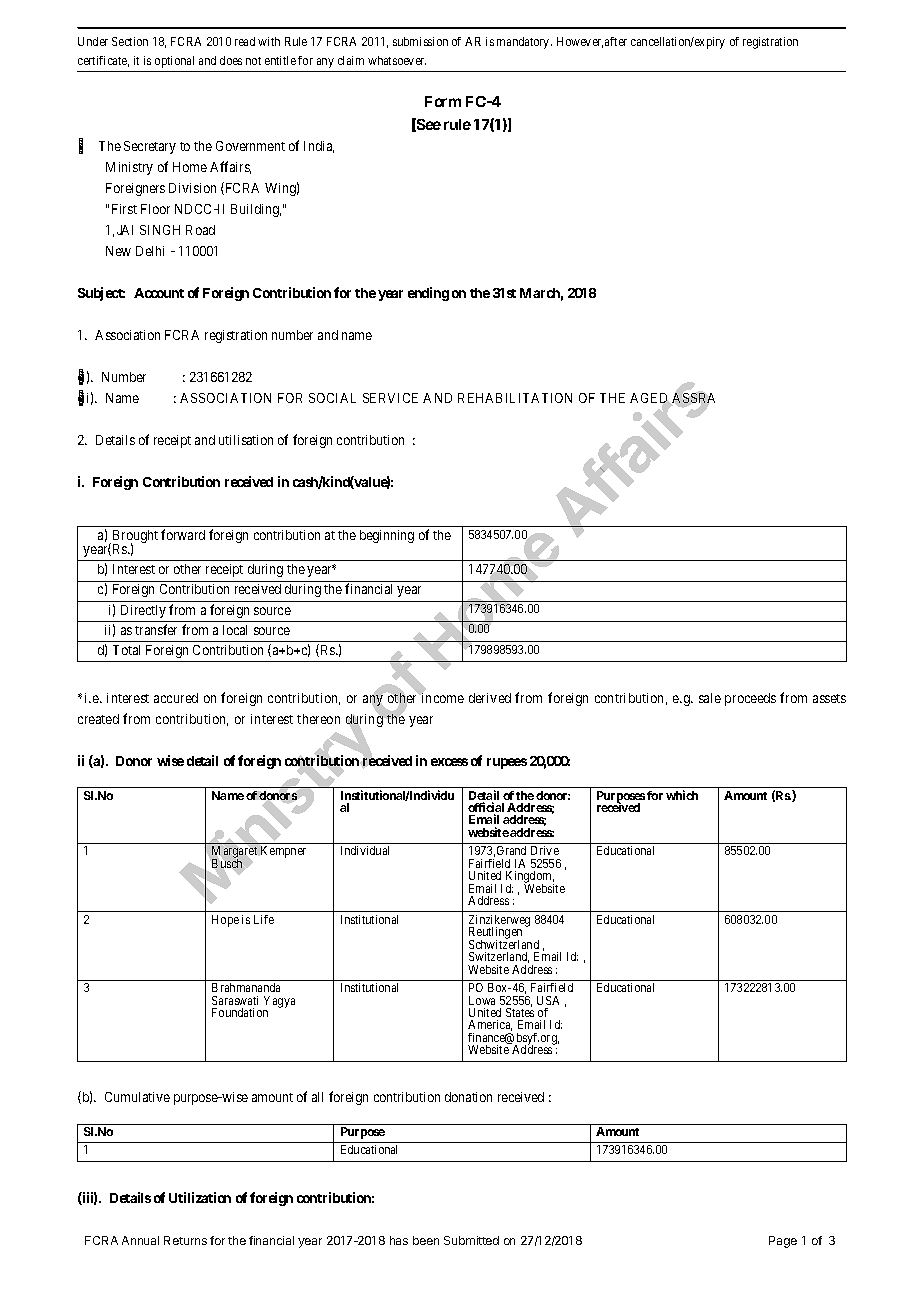  I want to click on Form, so click(443, 101).
